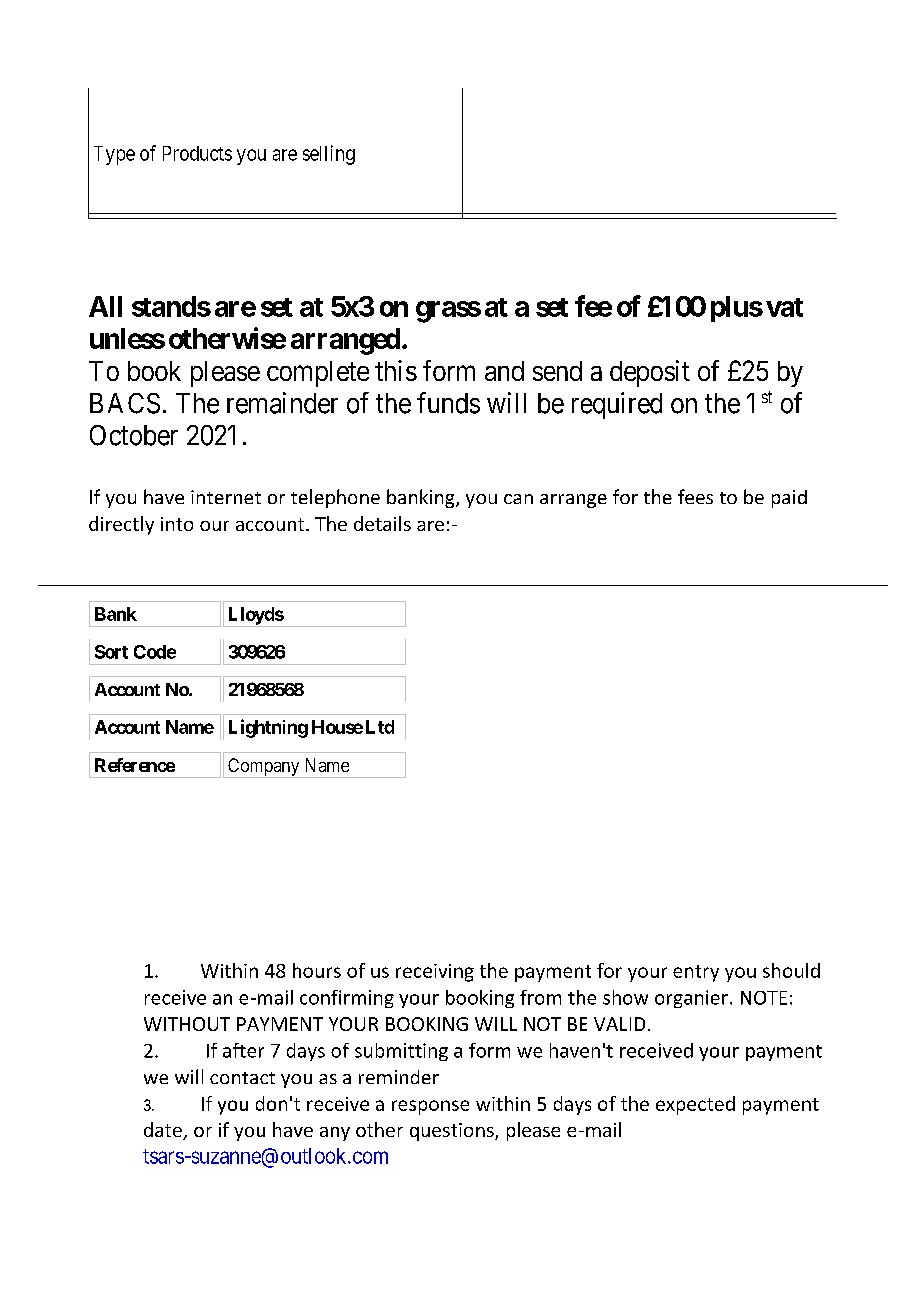  I want to click on deposit, so click(650, 373).
